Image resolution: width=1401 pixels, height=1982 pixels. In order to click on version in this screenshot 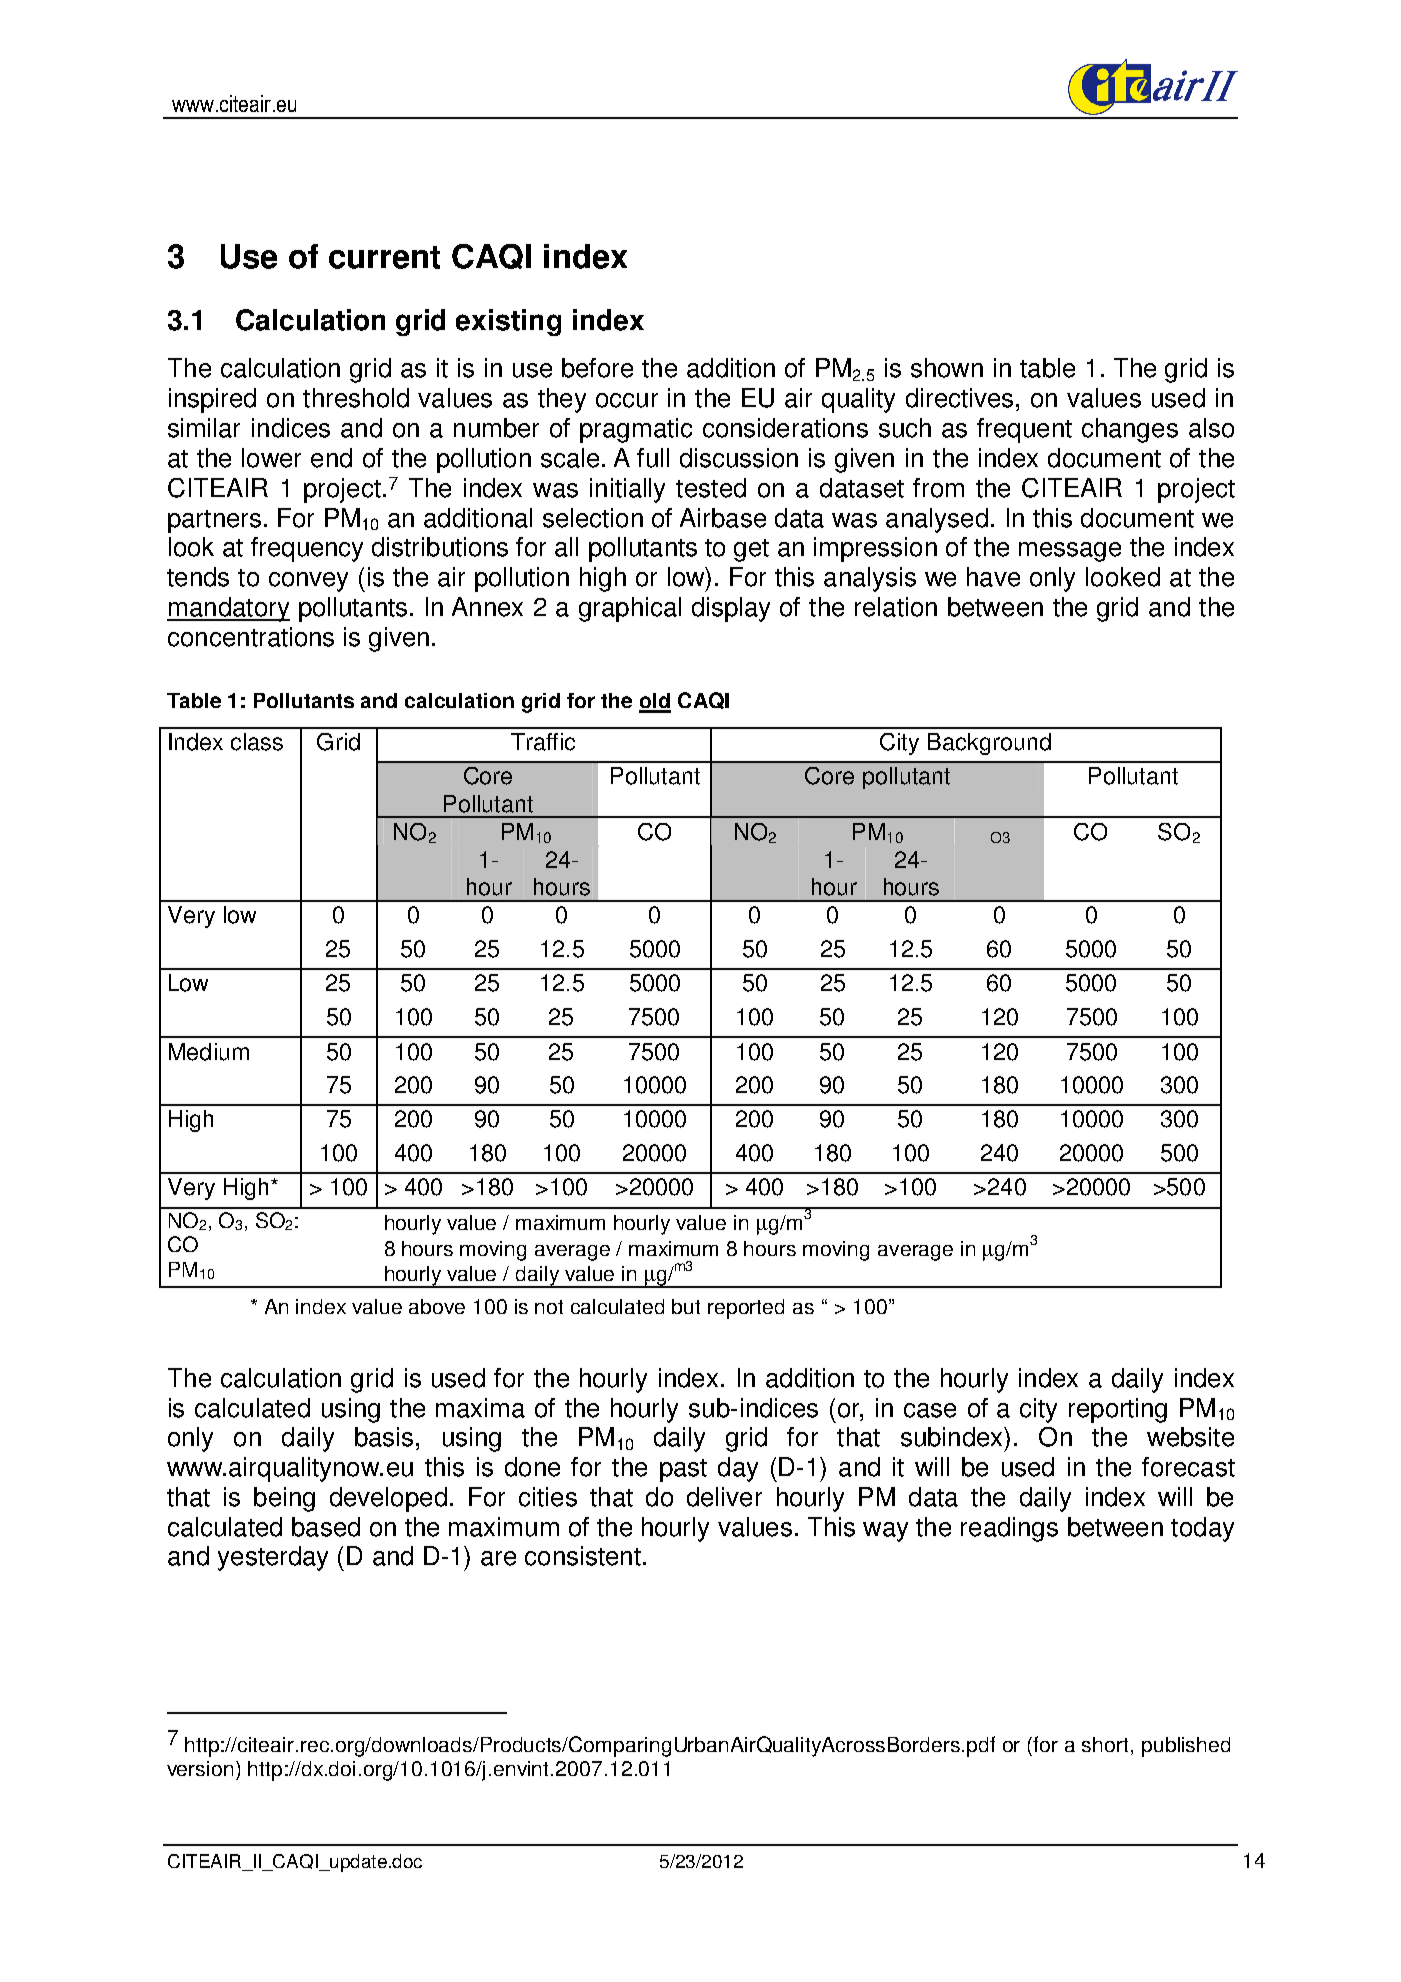, I will do `click(202, 1768)`.
